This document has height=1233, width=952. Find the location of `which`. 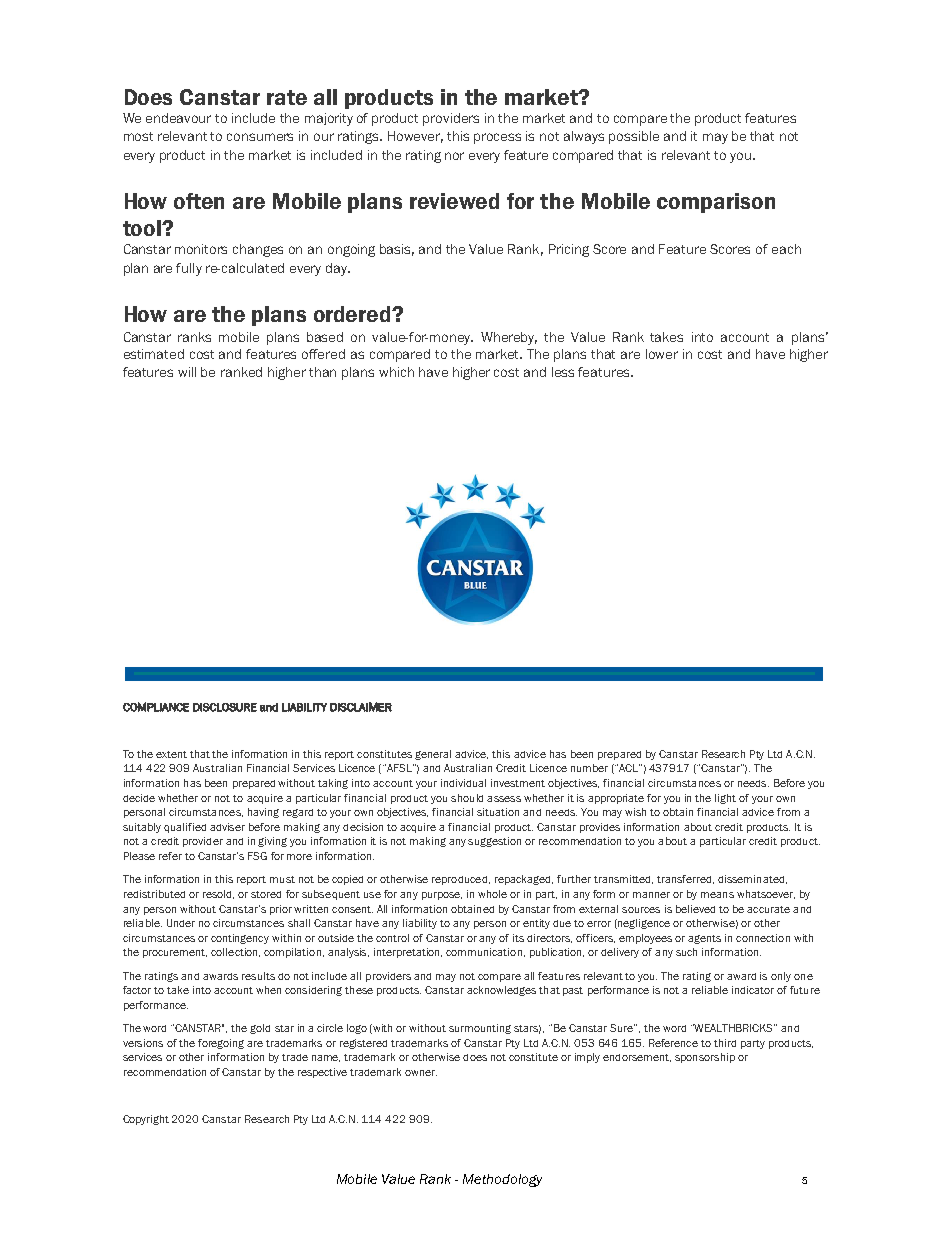

which is located at coordinates (396, 372).
